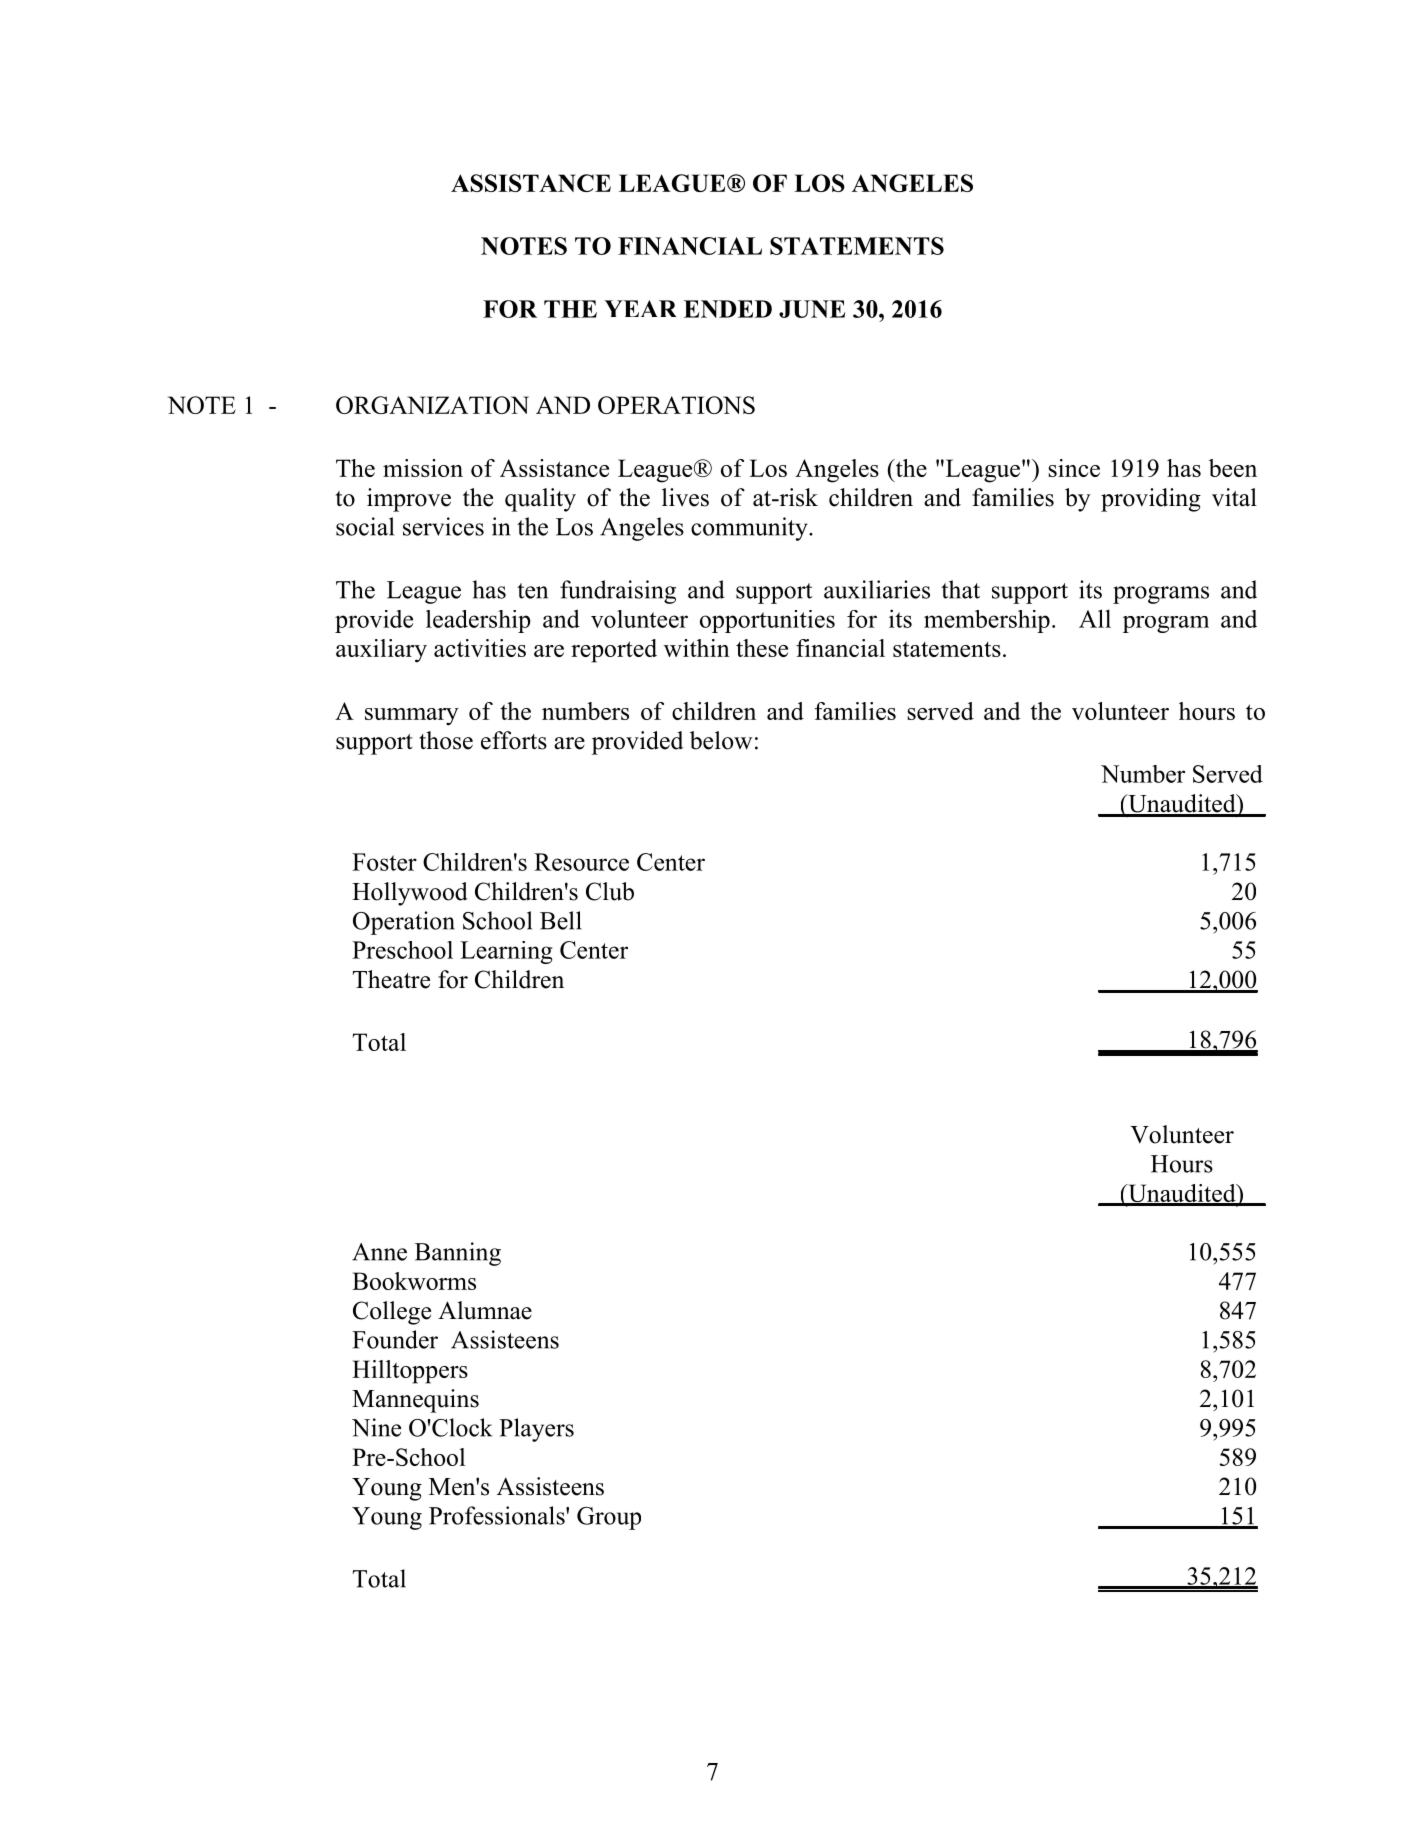 This screenshot has height=1844, width=1425. What do you see at coordinates (721, 740) in the screenshot?
I see `below` at bounding box center [721, 740].
